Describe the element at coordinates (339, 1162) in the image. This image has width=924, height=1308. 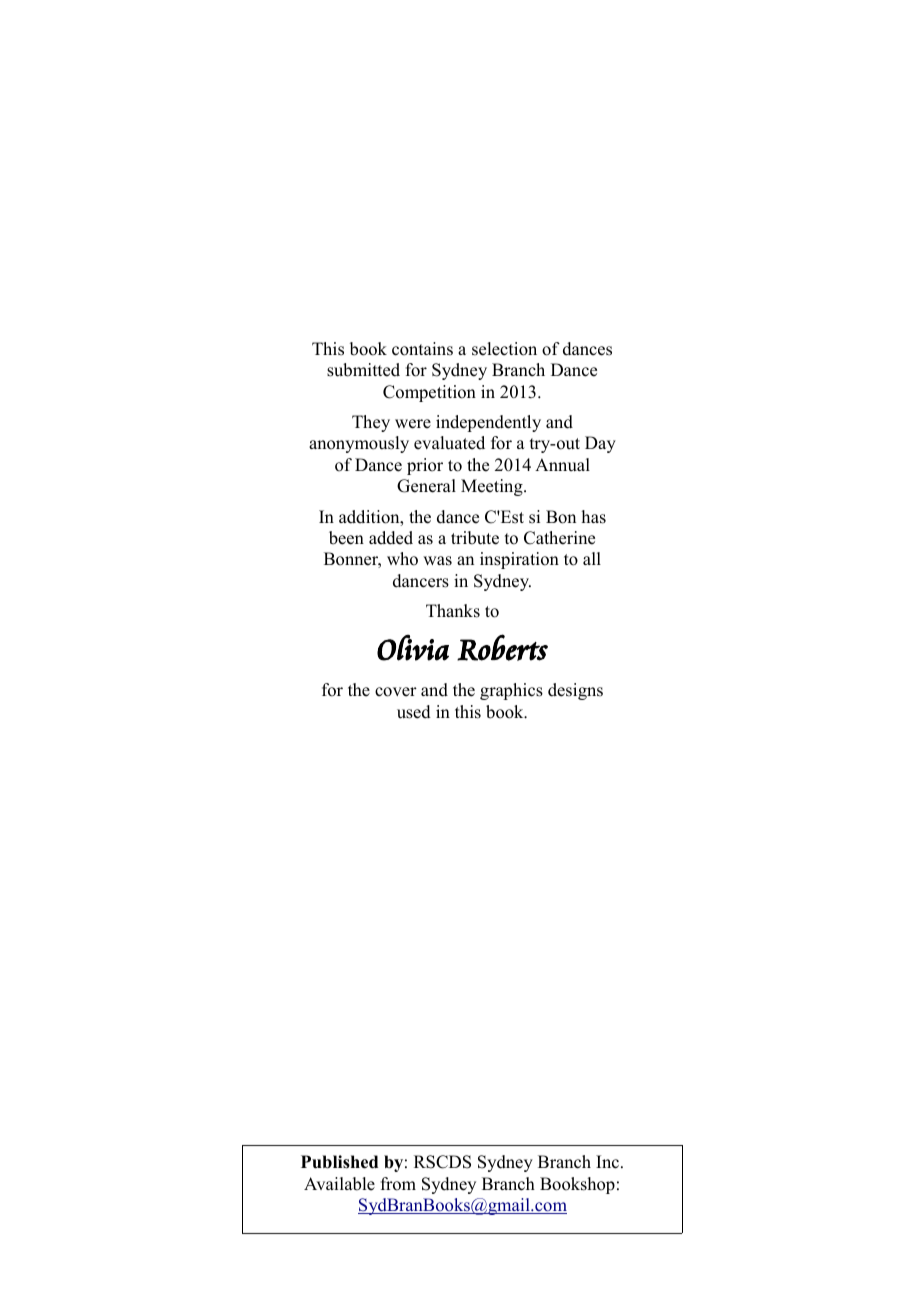
I see `Published` at that location.
